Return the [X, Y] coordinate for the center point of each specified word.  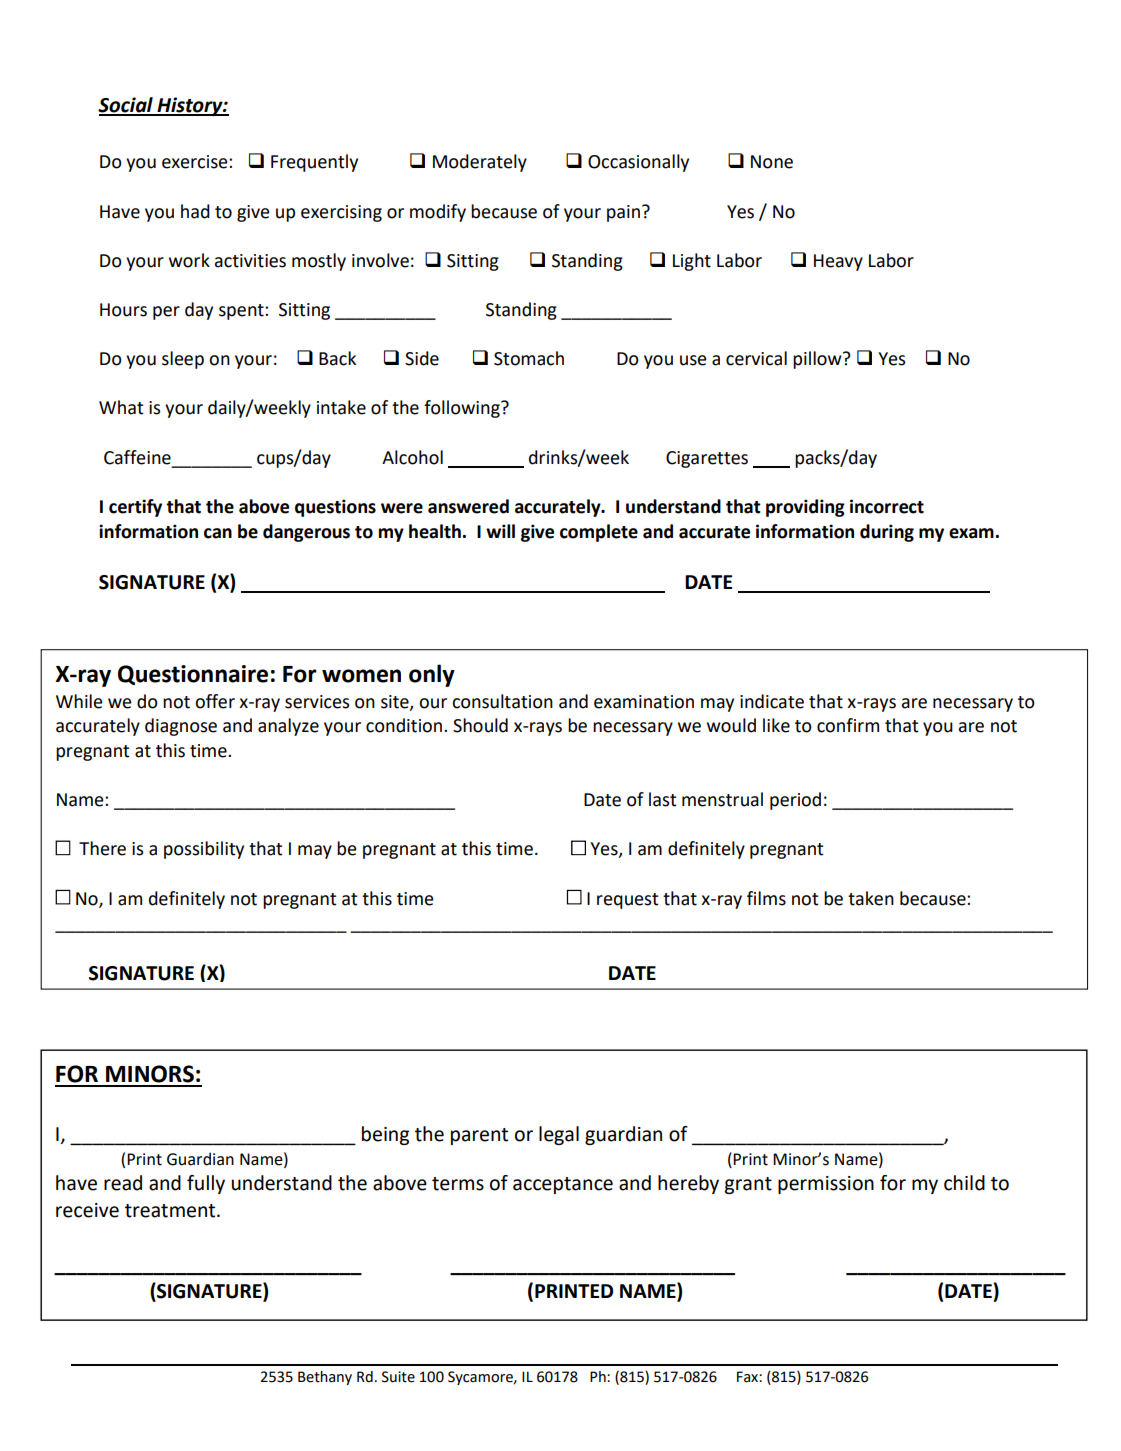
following [463, 409]
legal [559, 1135]
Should [480, 725]
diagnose [181, 727]
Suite [398, 1377]
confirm [848, 725]
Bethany [325, 1378]
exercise [196, 162]
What [121, 407]
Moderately [480, 163]
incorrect [887, 506]
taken [871, 898]
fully [206, 1184]
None [772, 162]
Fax [748, 1377]
